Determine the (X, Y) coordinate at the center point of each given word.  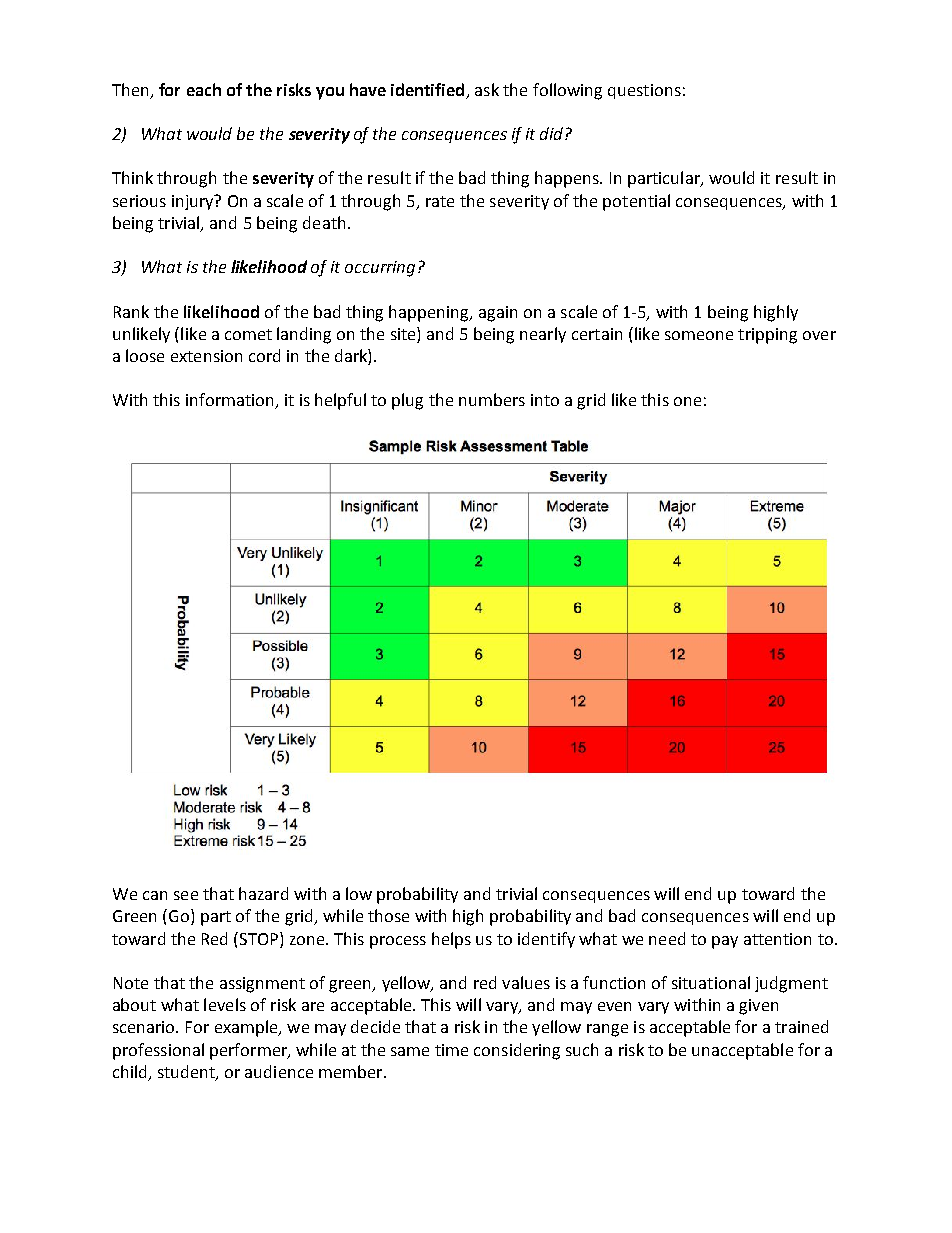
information (231, 401)
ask (487, 89)
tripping (767, 336)
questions (644, 91)
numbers (492, 399)
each (204, 89)
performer (249, 1051)
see (186, 895)
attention (777, 939)
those (388, 915)
